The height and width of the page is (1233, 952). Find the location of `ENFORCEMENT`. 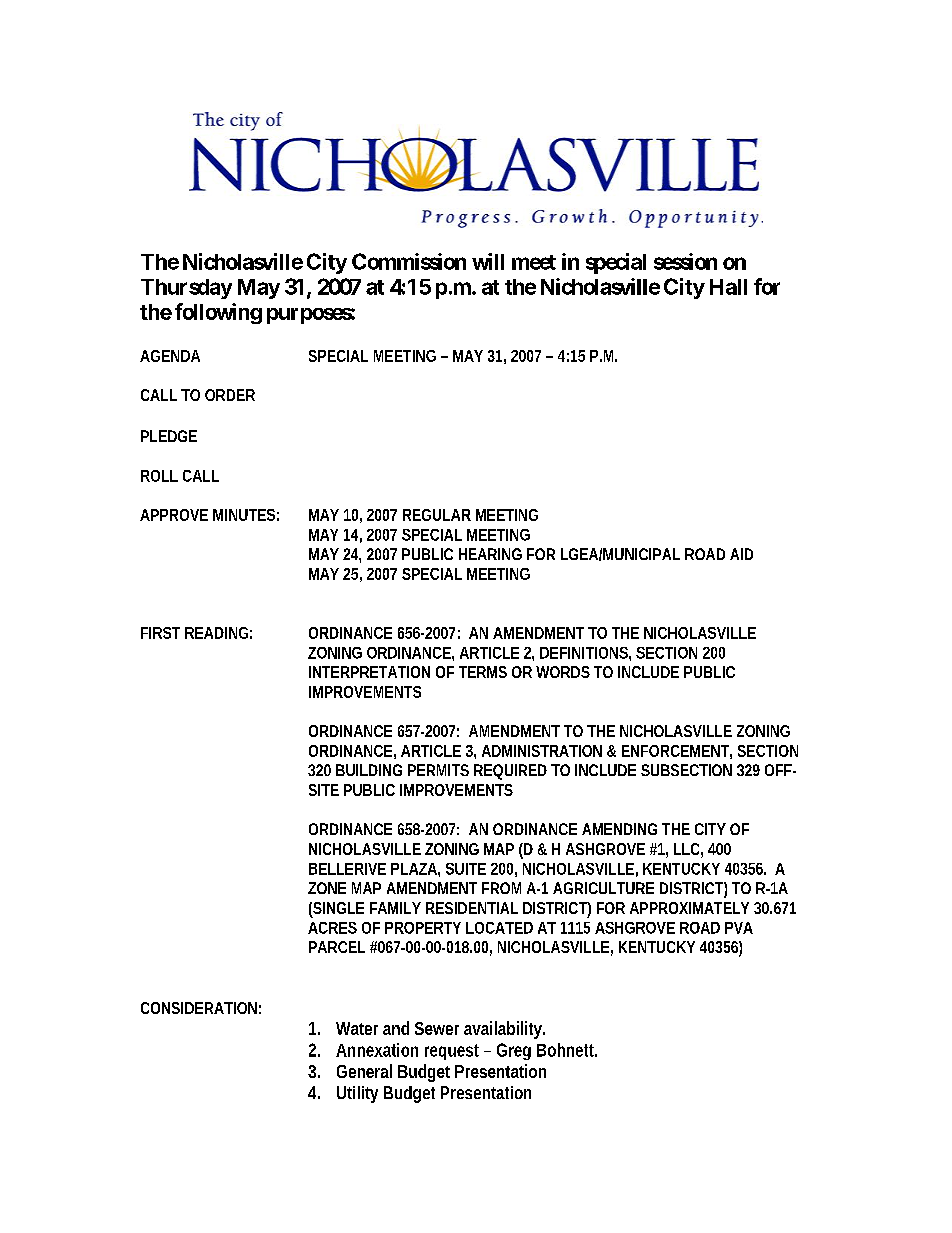

ENFORCEMENT is located at coordinates (675, 751).
